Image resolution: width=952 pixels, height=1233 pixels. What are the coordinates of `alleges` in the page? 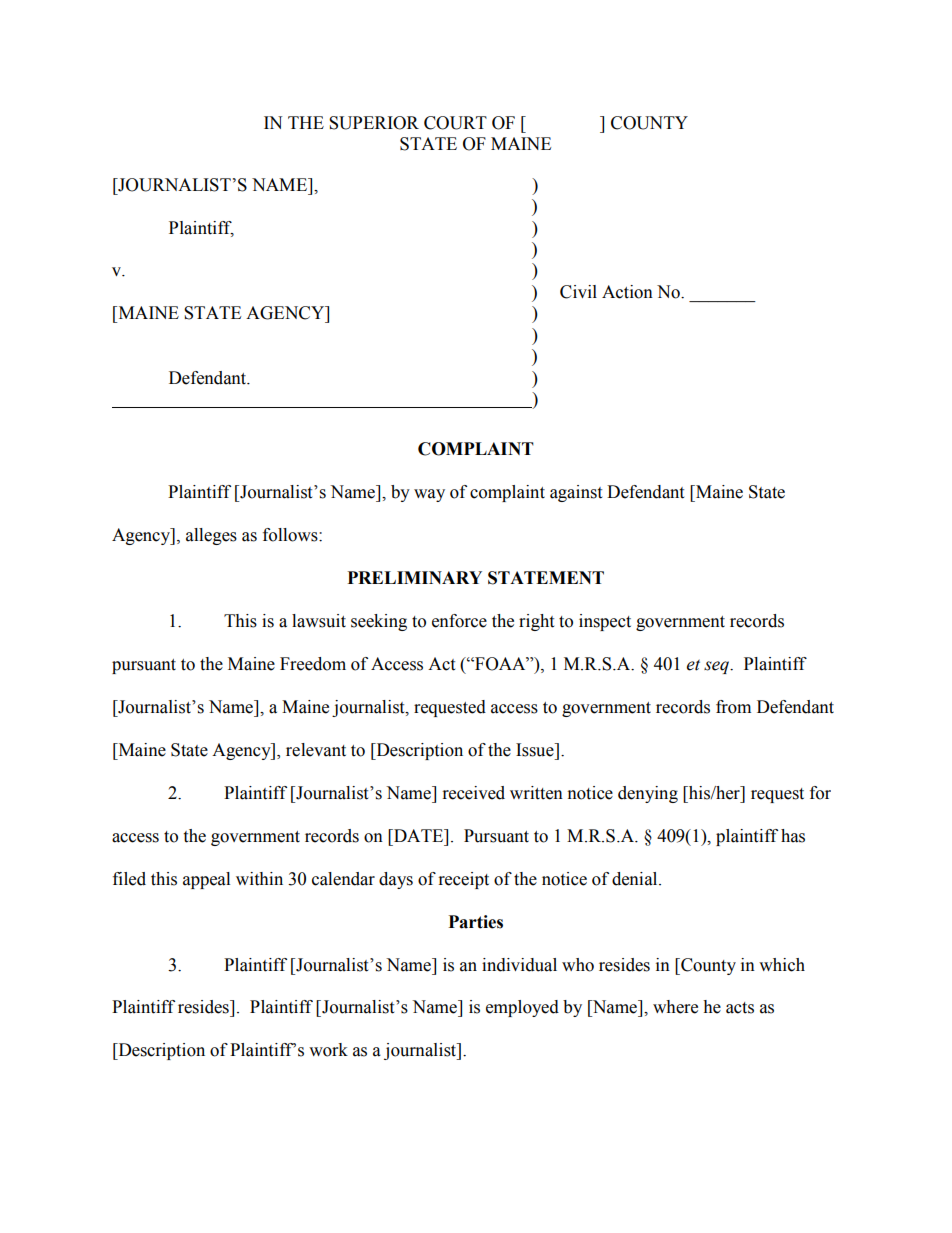 It's located at (211, 536).
